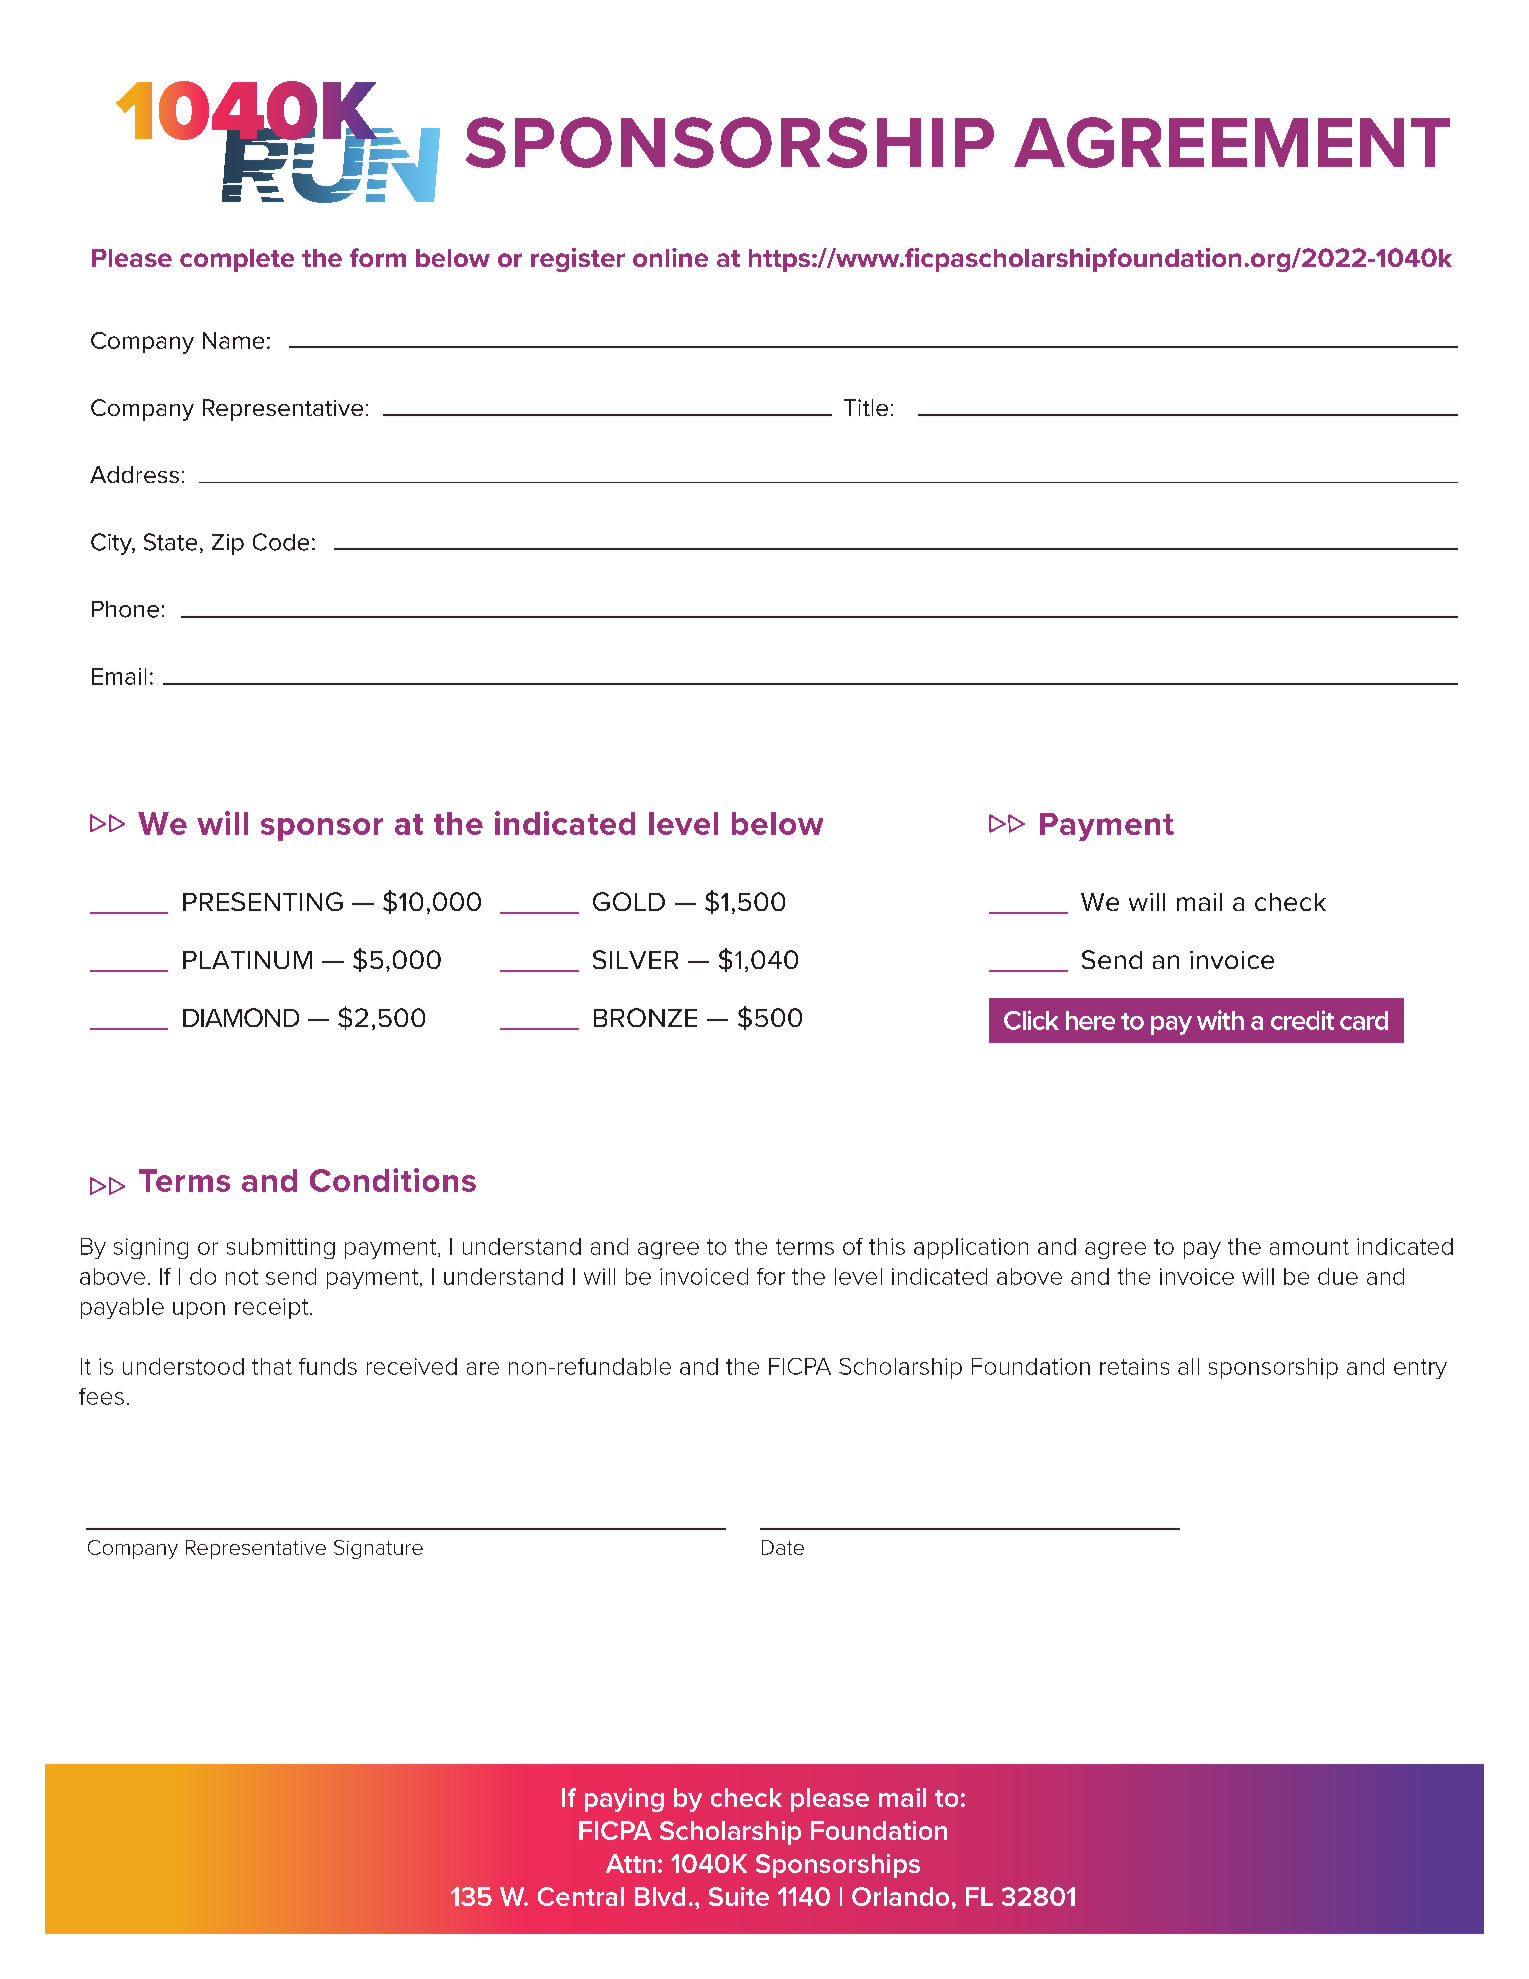 The width and height of the screenshot is (1529, 1979). What do you see at coordinates (739, 1896) in the screenshot?
I see `Suite` at bounding box center [739, 1896].
